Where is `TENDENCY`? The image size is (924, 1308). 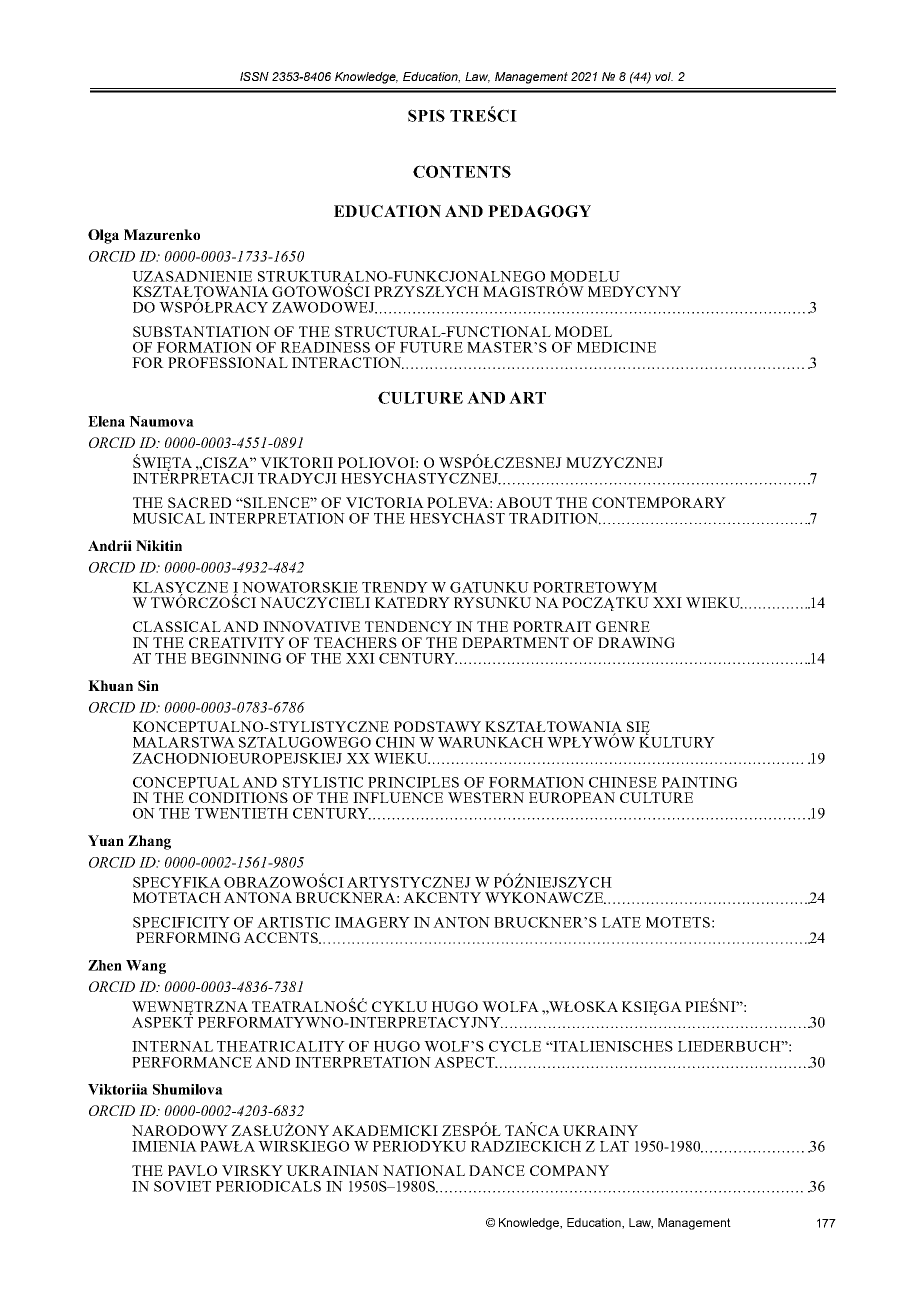 TENDENCY is located at coordinates (408, 626).
